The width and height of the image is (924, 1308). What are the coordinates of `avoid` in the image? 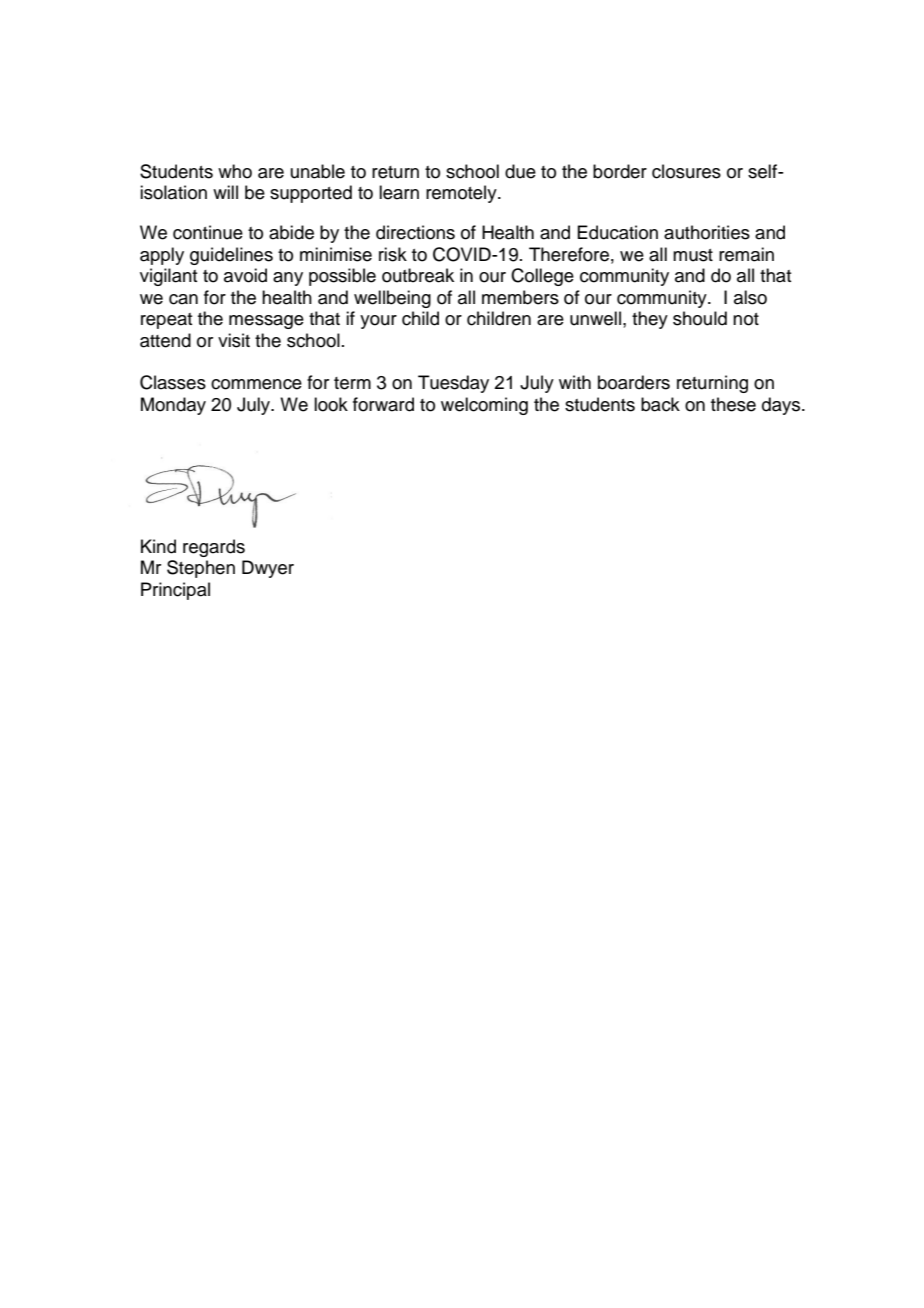 It's located at (245, 275).
